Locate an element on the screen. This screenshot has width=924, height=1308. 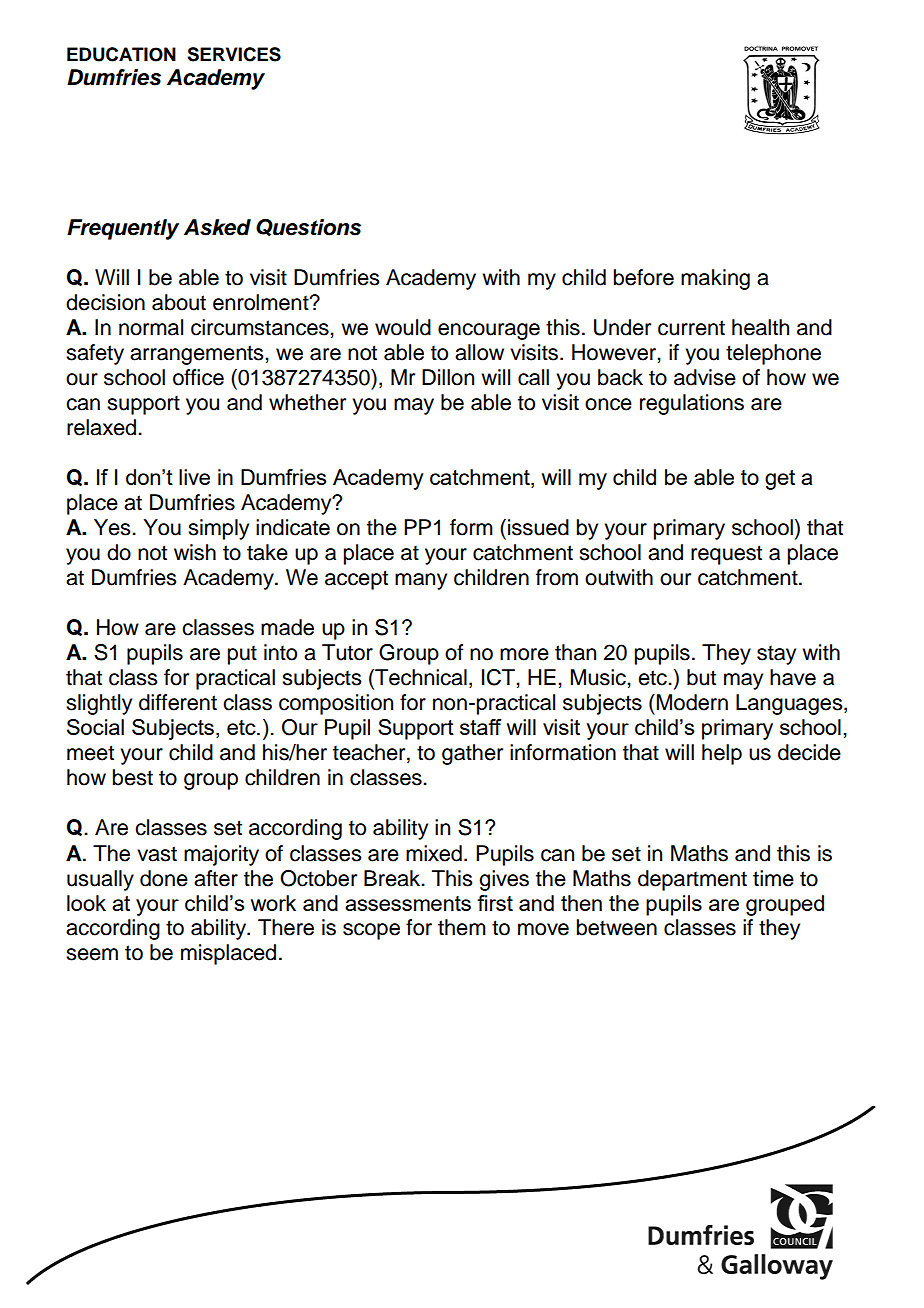
making is located at coordinates (715, 279).
